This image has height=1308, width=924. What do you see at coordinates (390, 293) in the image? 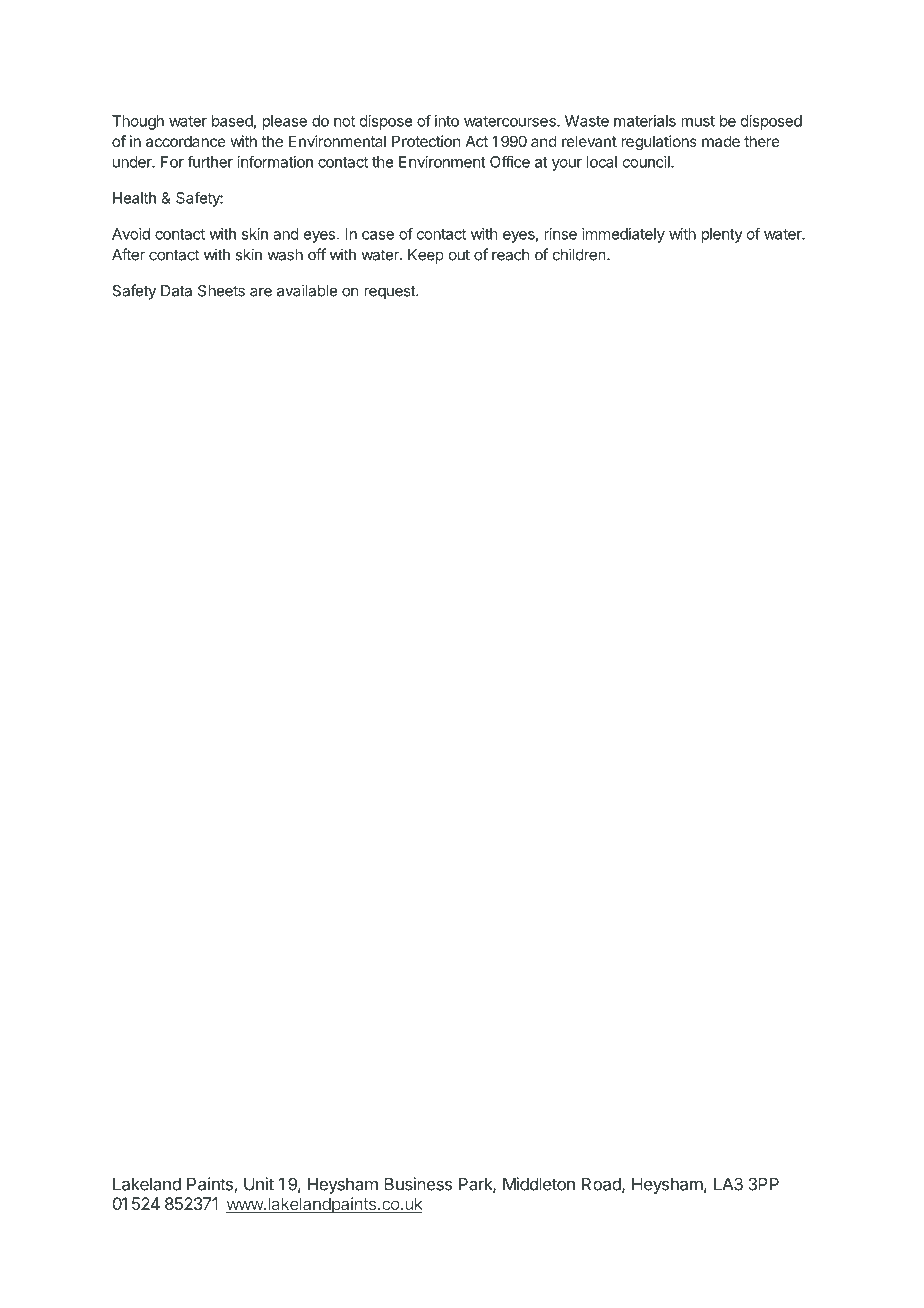
I see `request` at bounding box center [390, 293].
